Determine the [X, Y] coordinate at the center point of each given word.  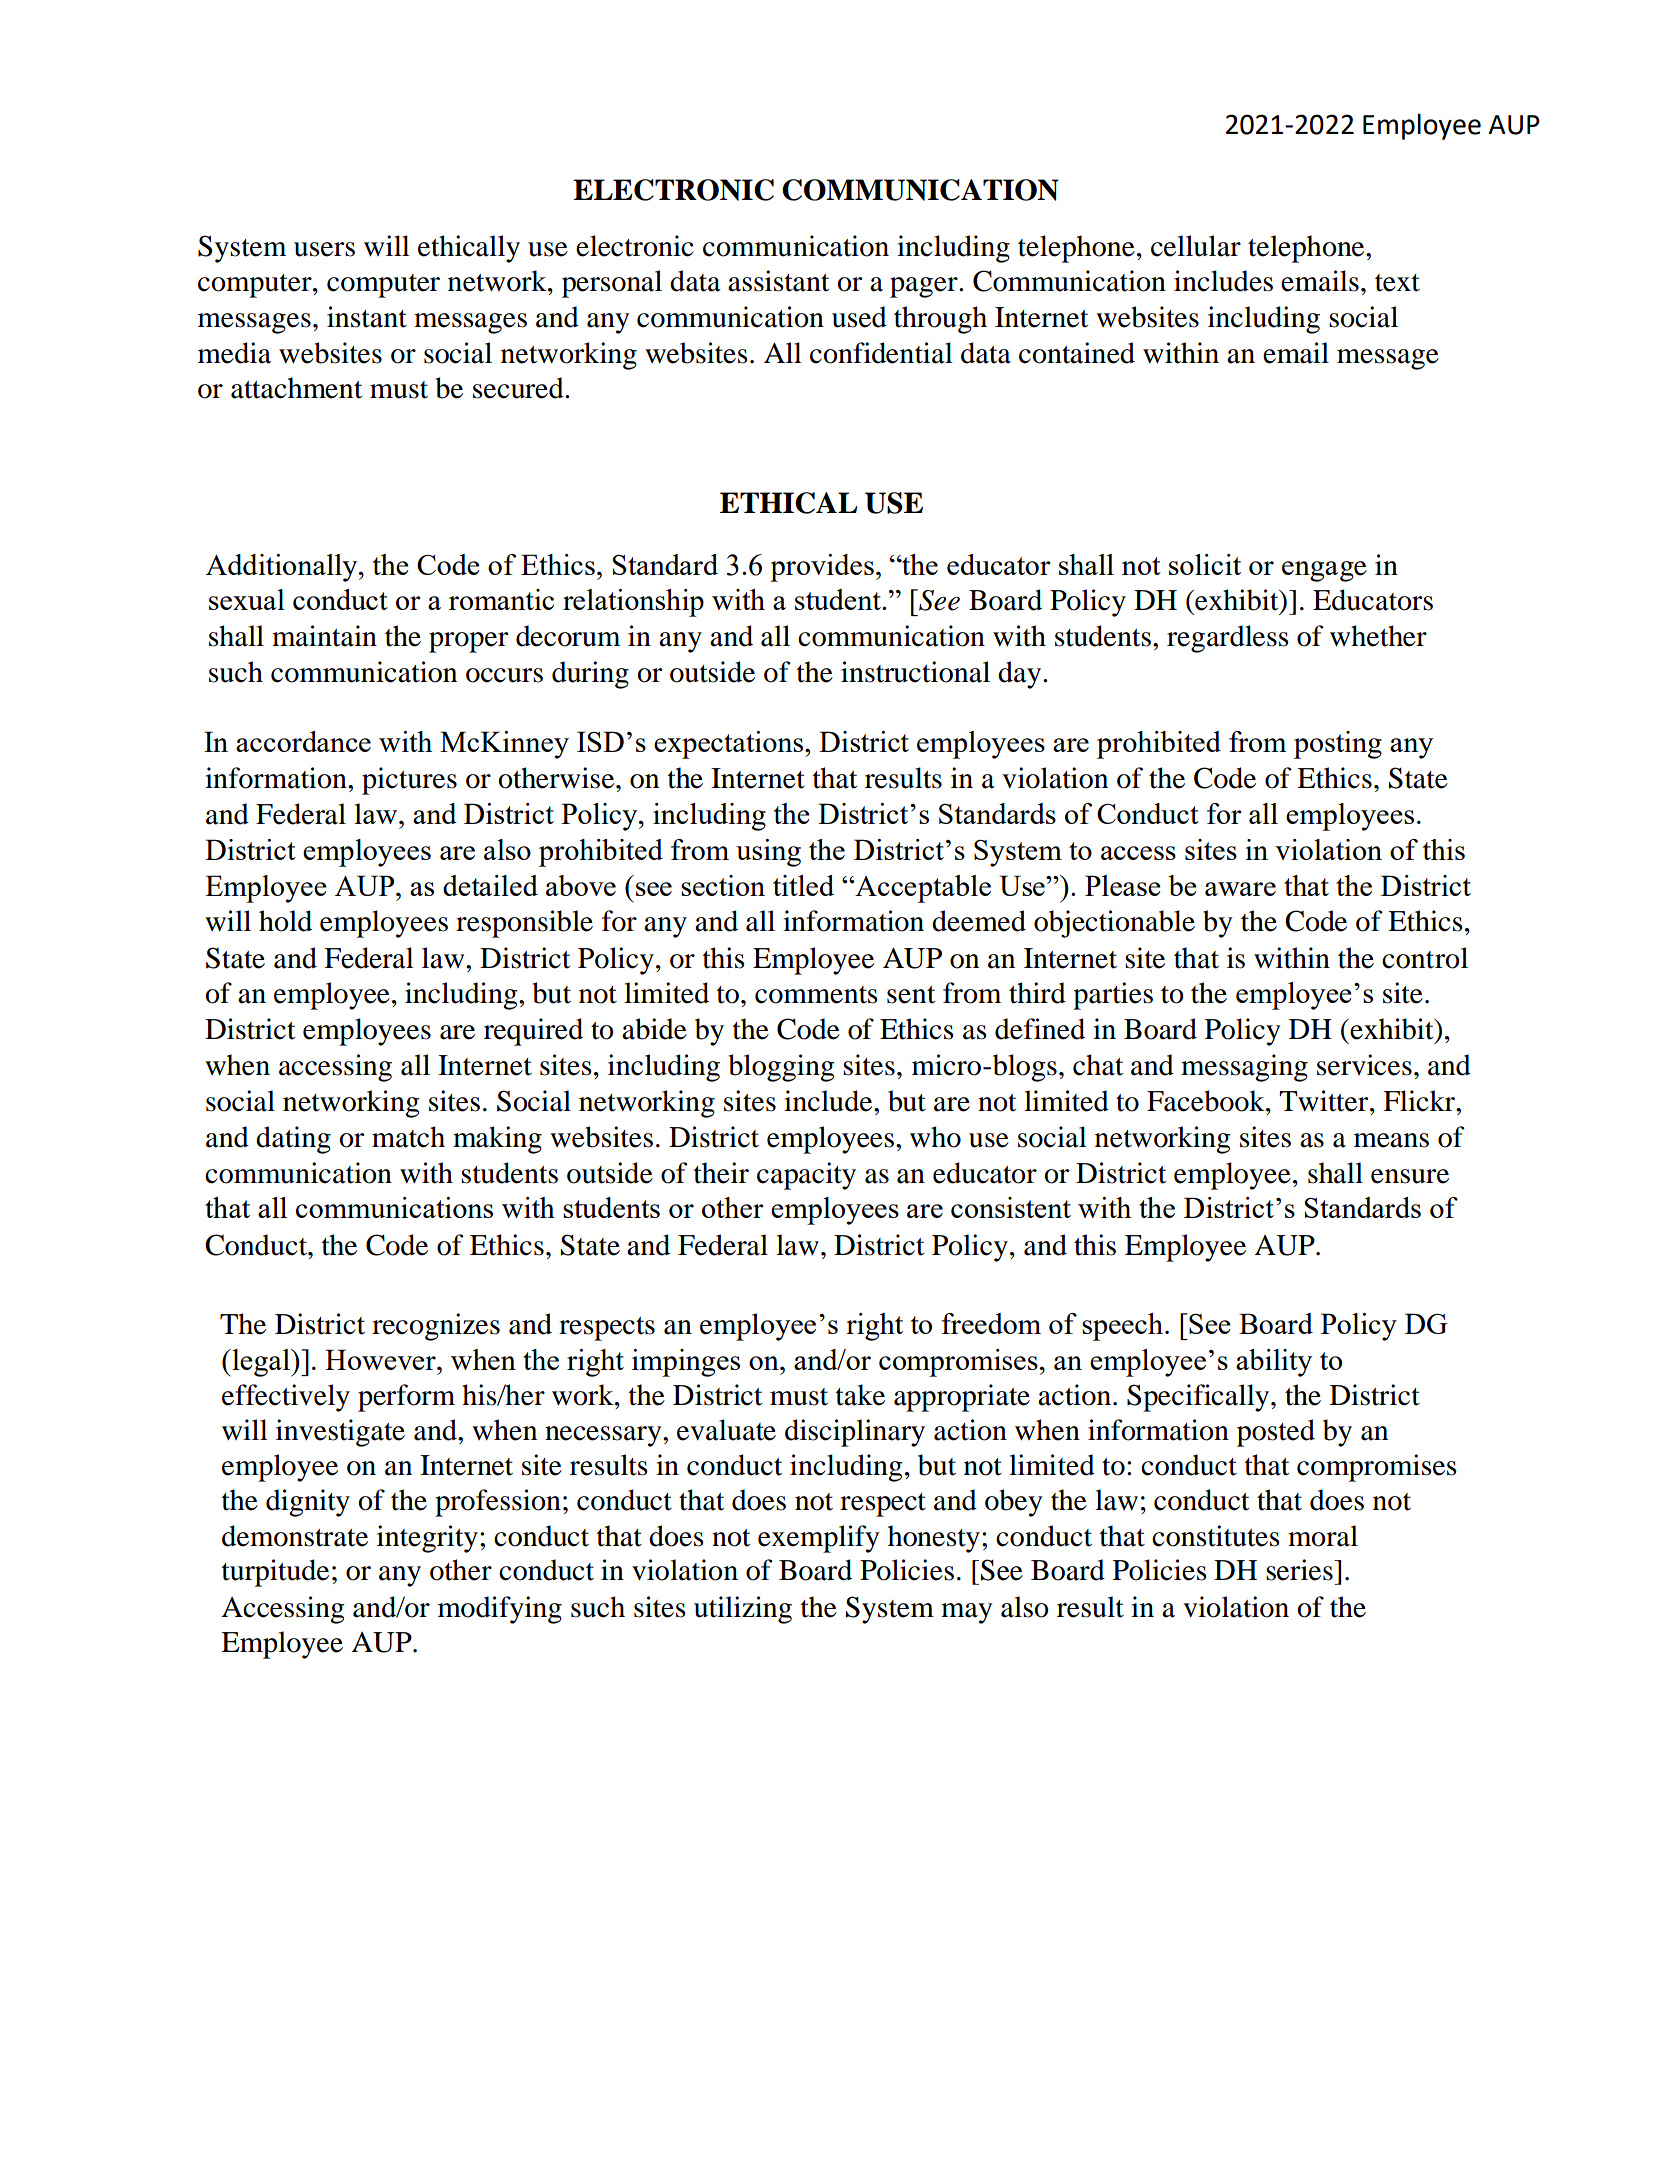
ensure [1410, 1176]
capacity [806, 1176]
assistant [779, 281]
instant [367, 317]
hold [285, 921]
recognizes [436, 1327]
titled [803, 885]
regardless [1228, 639]
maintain [324, 636]
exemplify [818, 1539]
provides [822, 568]
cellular [1196, 246]
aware [1240, 889]
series [1300, 1570]
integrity [427, 1539]
